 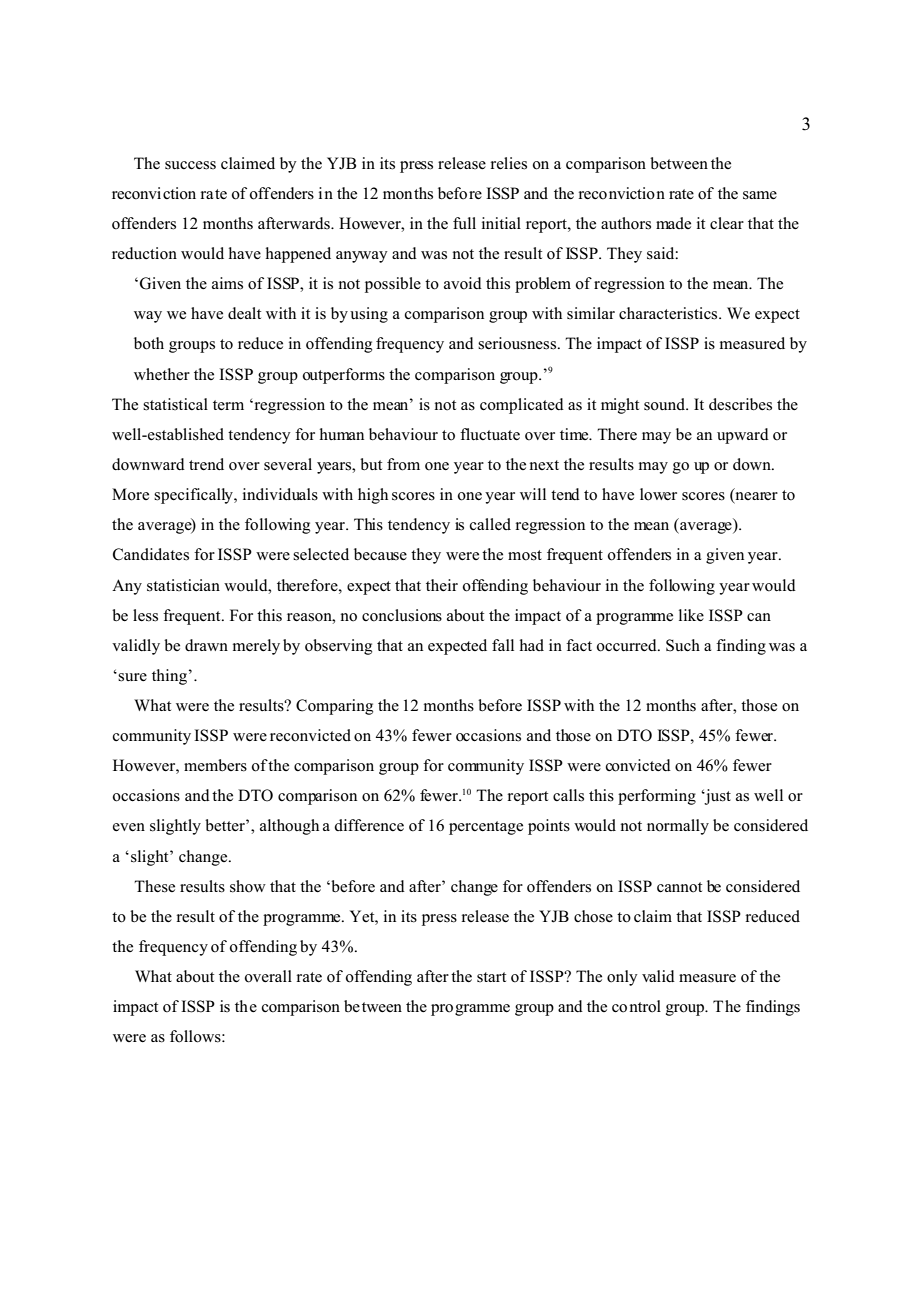 I want to click on show, so click(x=248, y=886).
